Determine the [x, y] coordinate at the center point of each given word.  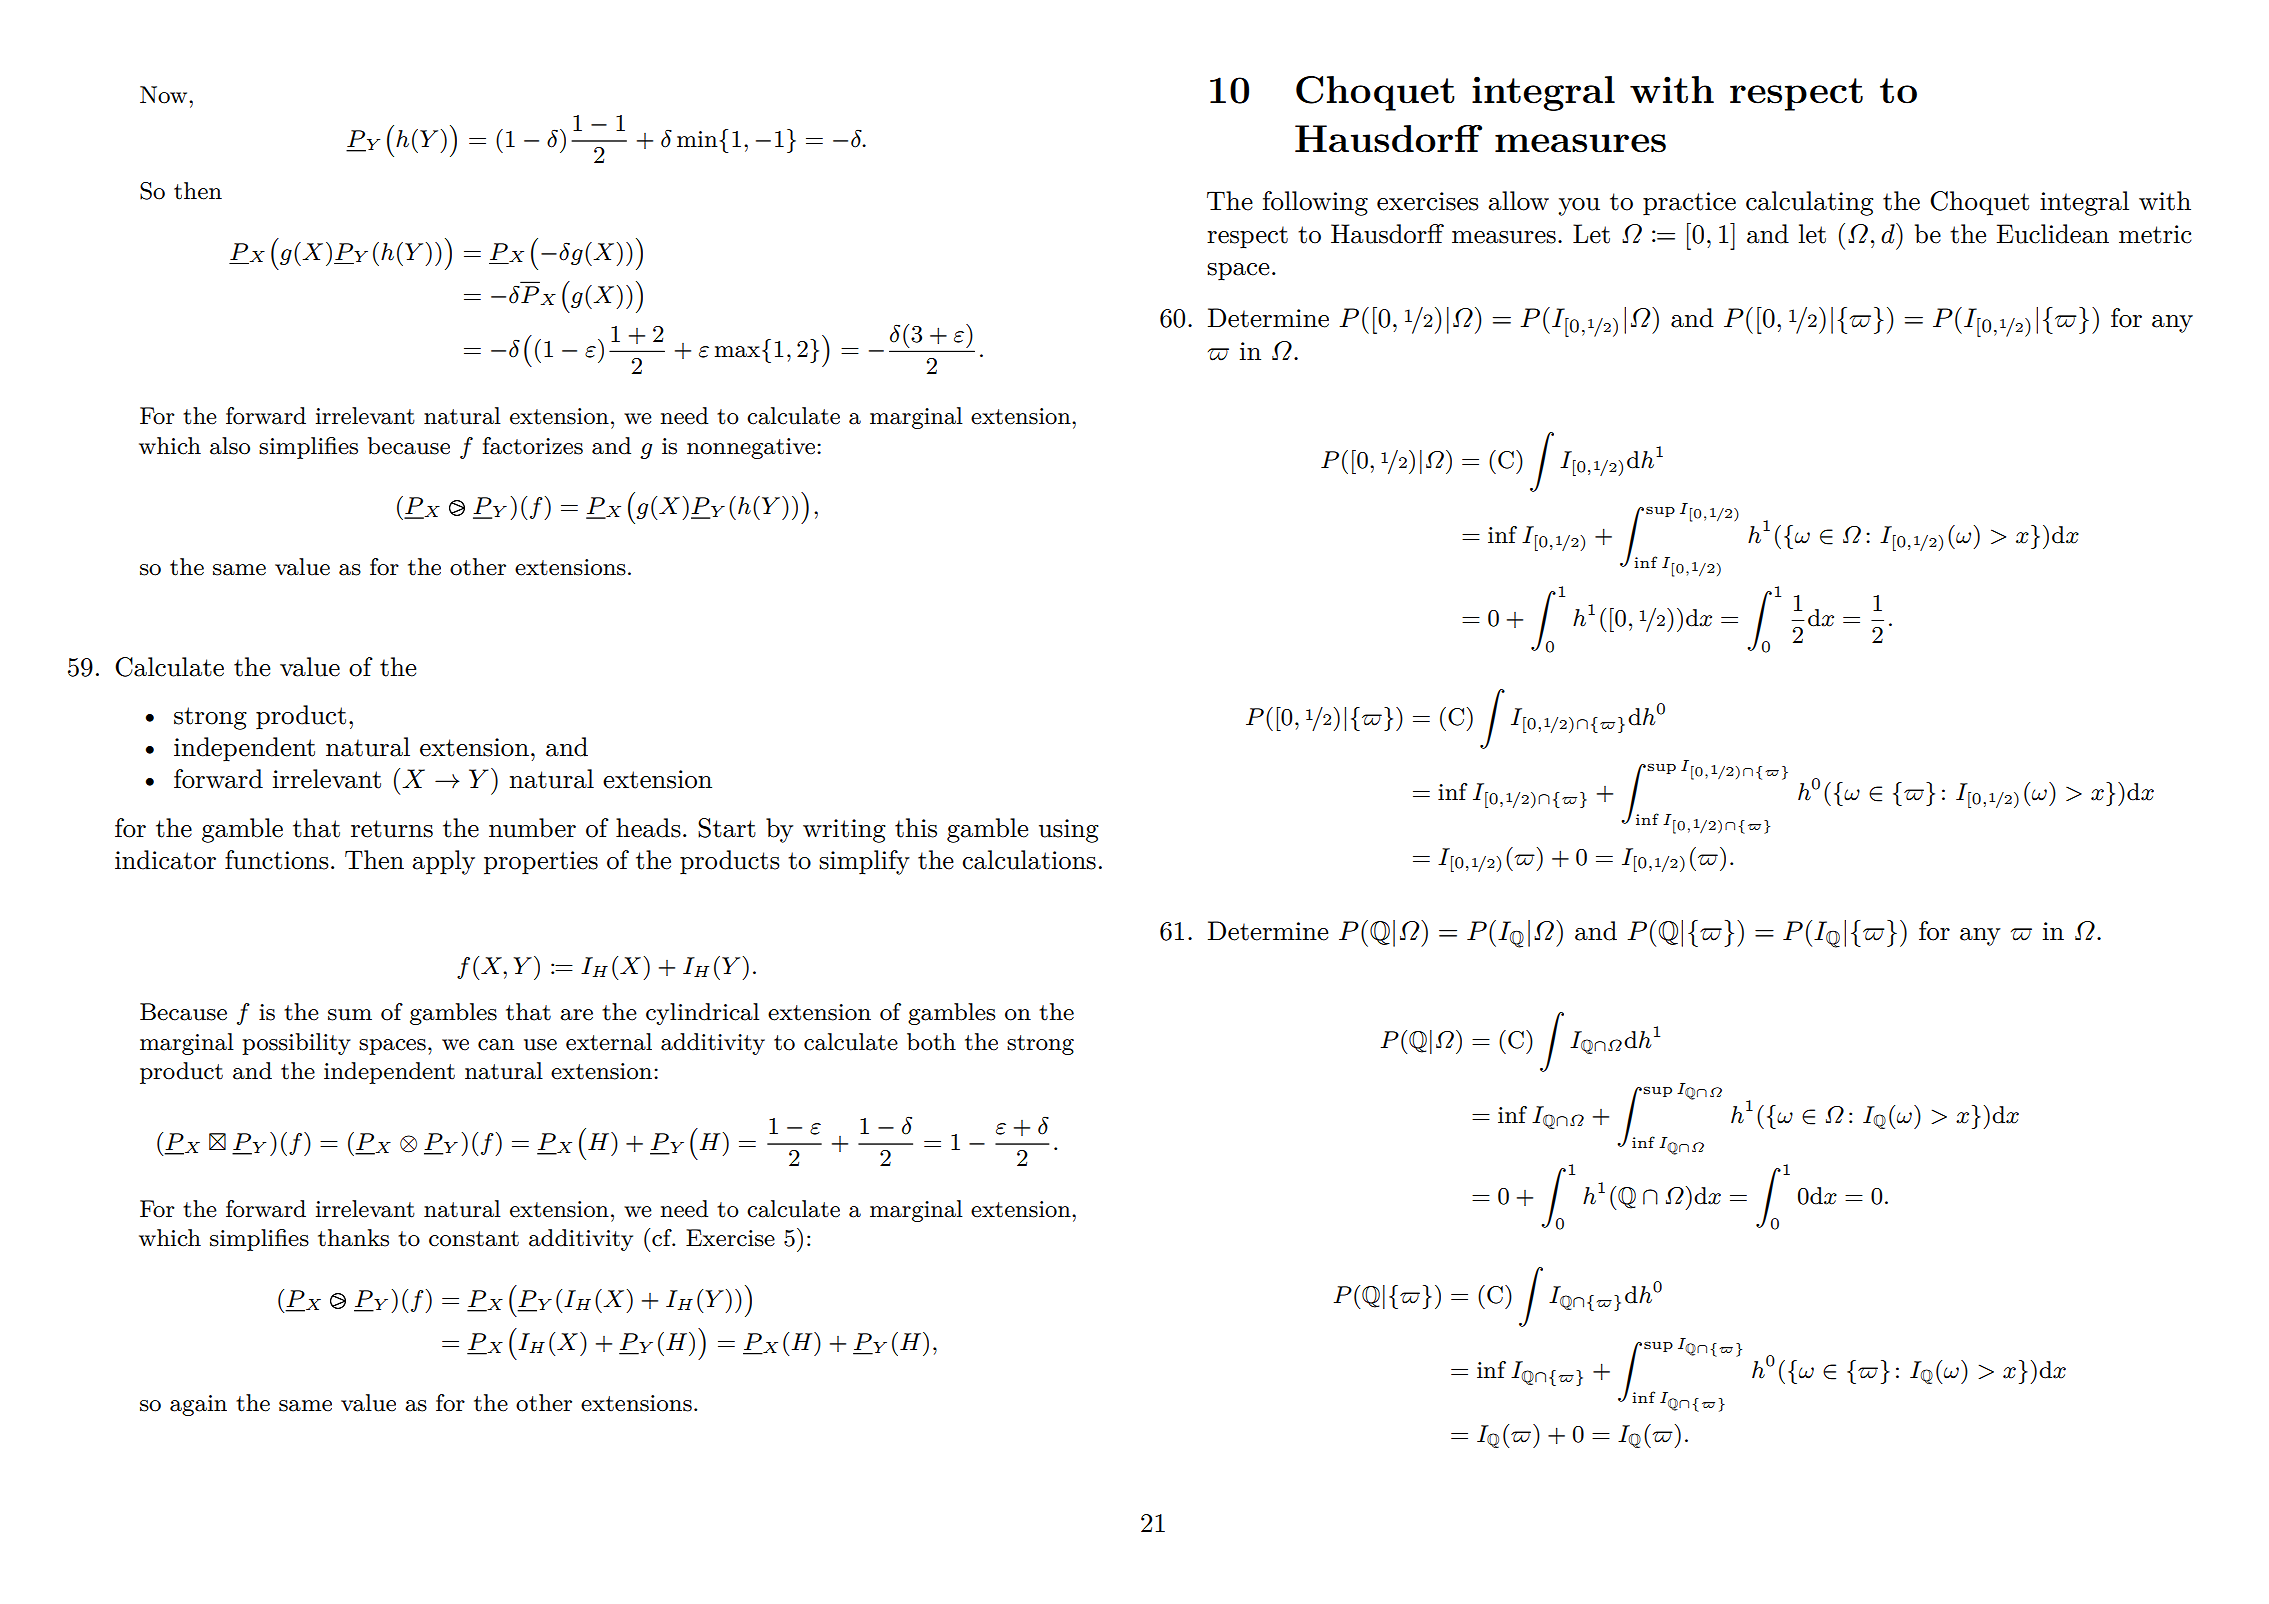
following [1315, 203]
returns [392, 829]
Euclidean [2053, 234]
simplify [864, 862]
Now [165, 95]
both [931, 1042]
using [1069, 831]
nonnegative [752, 448]
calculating [1809, 203]
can [496, 1045]
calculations [1029, 860]
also [230, 446]
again [198, 1405]
